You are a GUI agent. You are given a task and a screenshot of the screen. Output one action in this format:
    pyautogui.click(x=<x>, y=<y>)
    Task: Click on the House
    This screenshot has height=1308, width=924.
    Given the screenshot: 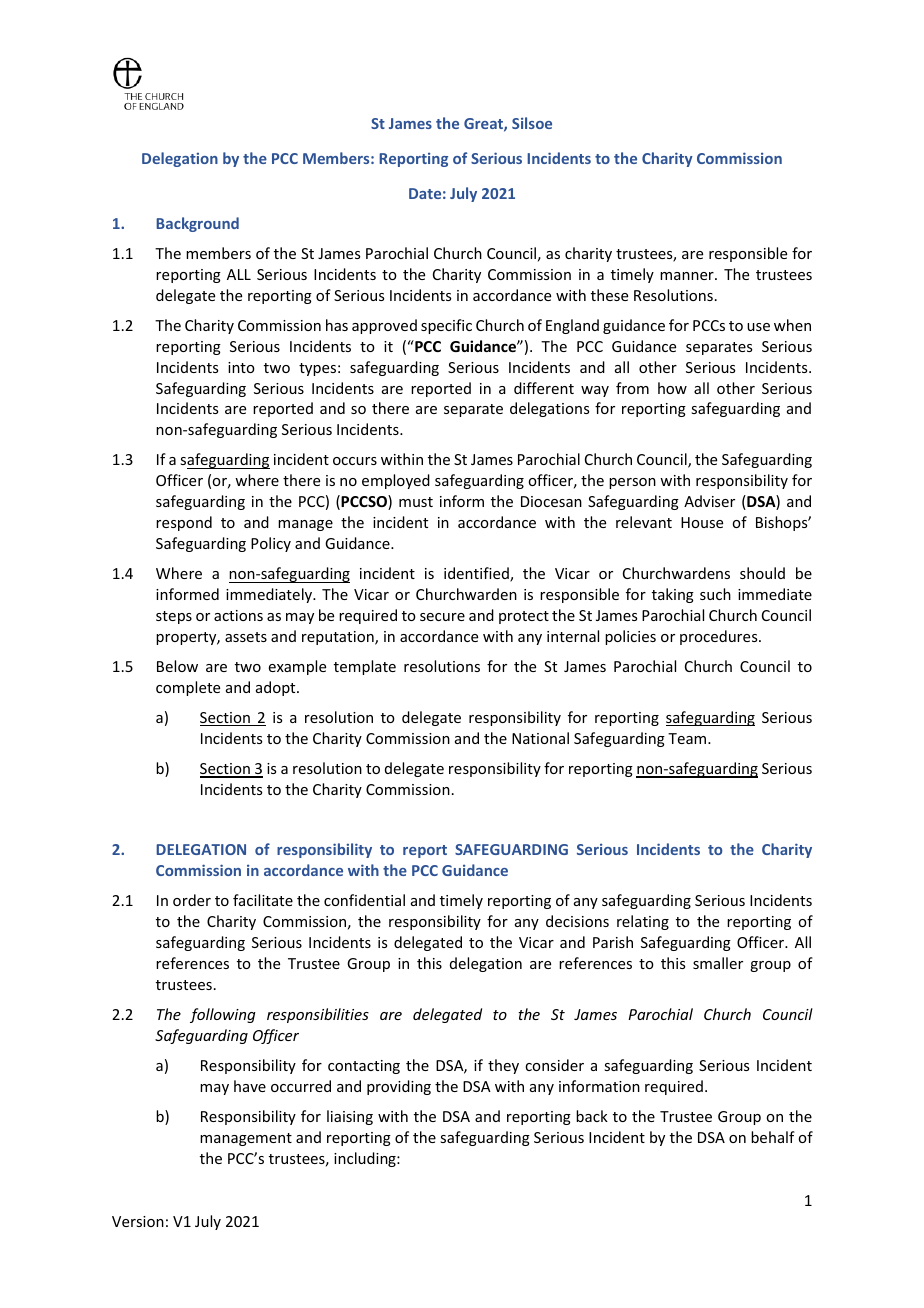 What is the action you would take?
    pyautogui.click(x=702, y=522)
